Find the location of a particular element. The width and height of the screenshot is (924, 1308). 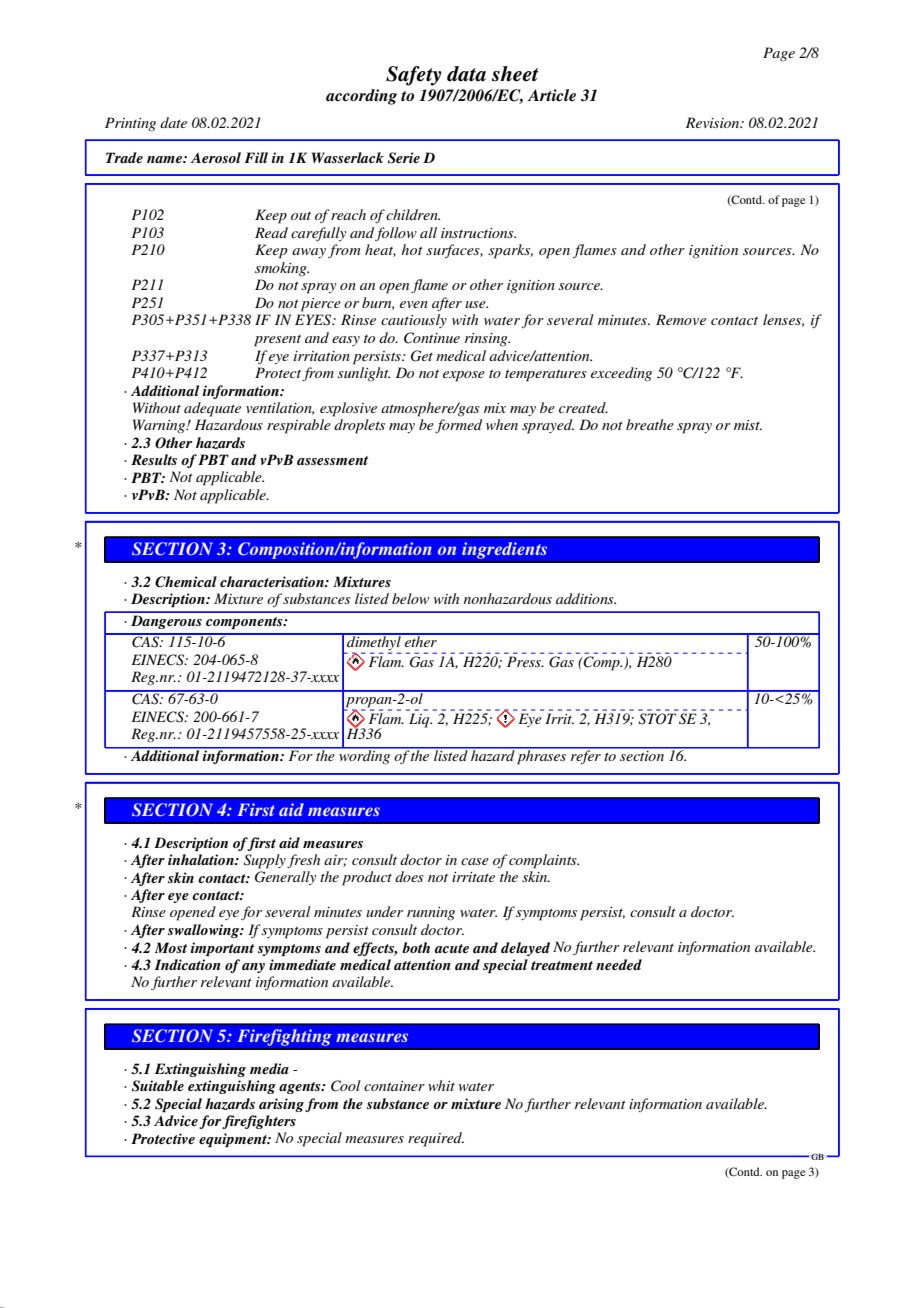

Suitable is located at coordinates (158, 1086).
